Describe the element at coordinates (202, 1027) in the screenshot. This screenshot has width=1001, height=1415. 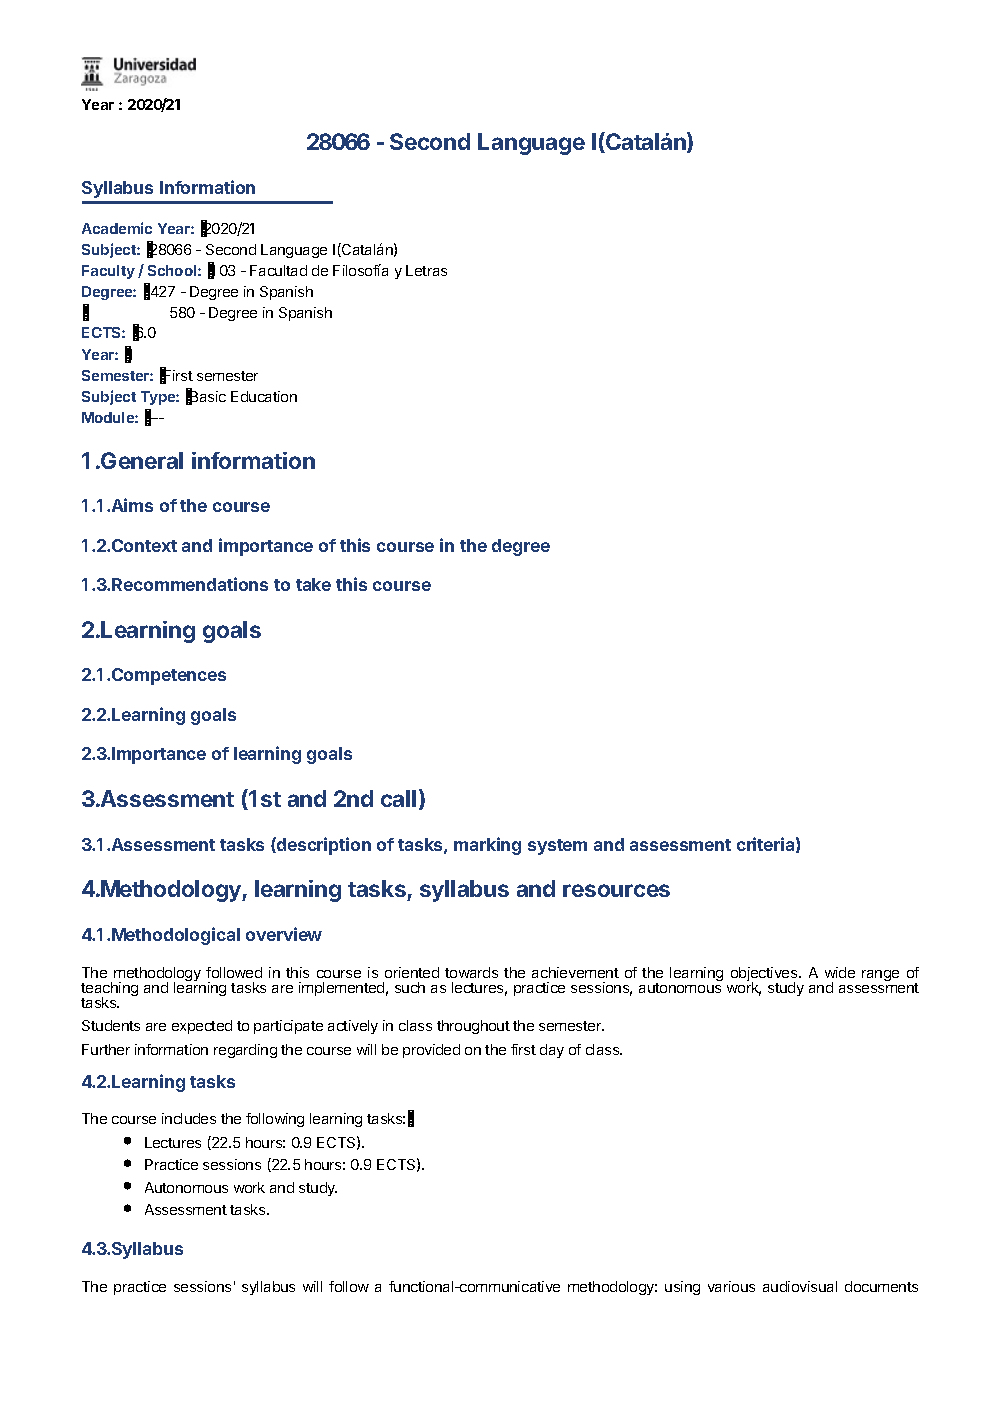
I see `expected` at that location.
